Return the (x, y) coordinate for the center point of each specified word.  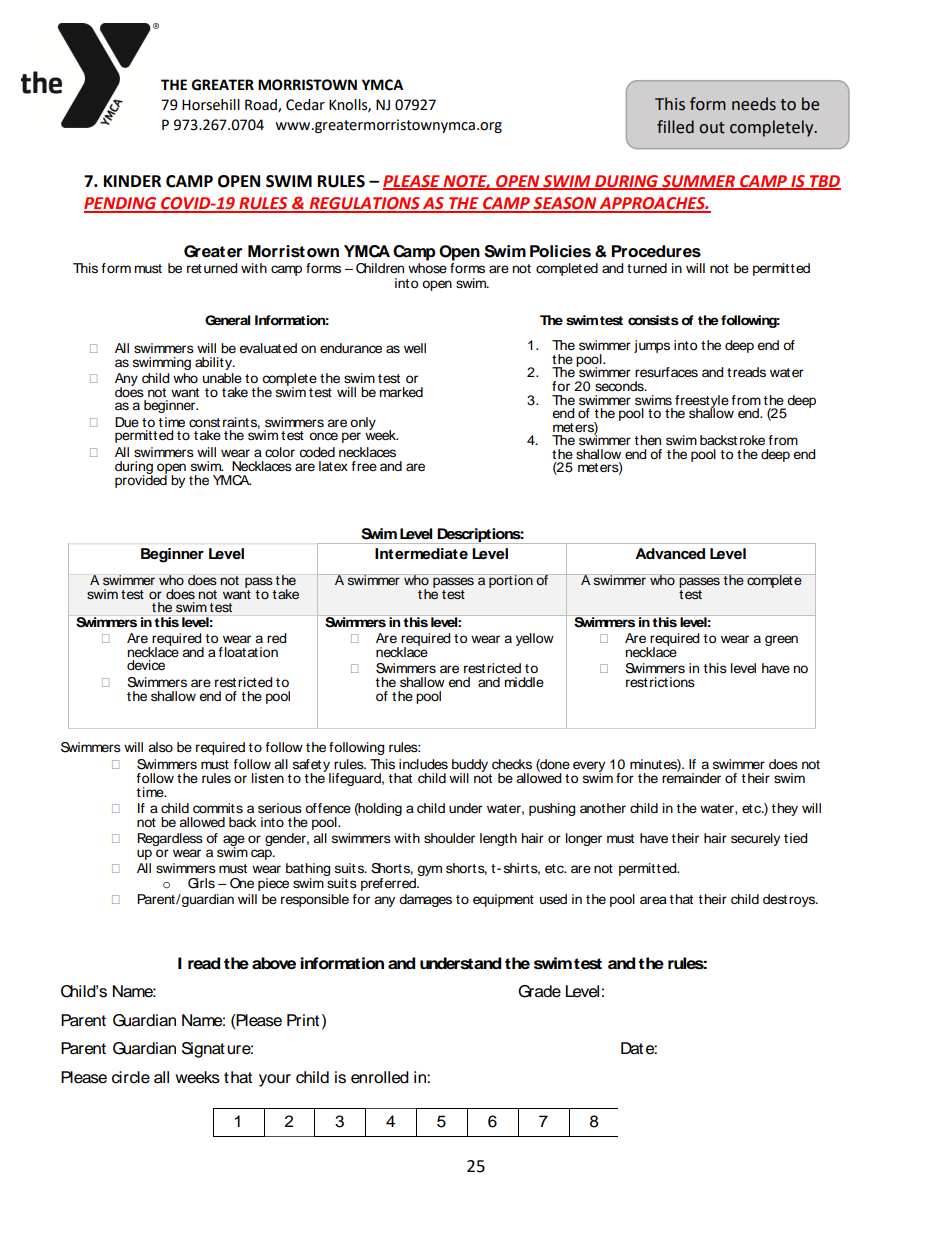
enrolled (380, 1077)
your (275, 1080)
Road (262, 105)
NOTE (466, 182)
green (781, 640)
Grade (539, 991)
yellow (535, 639)
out (712, 128)
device (146, 665)
